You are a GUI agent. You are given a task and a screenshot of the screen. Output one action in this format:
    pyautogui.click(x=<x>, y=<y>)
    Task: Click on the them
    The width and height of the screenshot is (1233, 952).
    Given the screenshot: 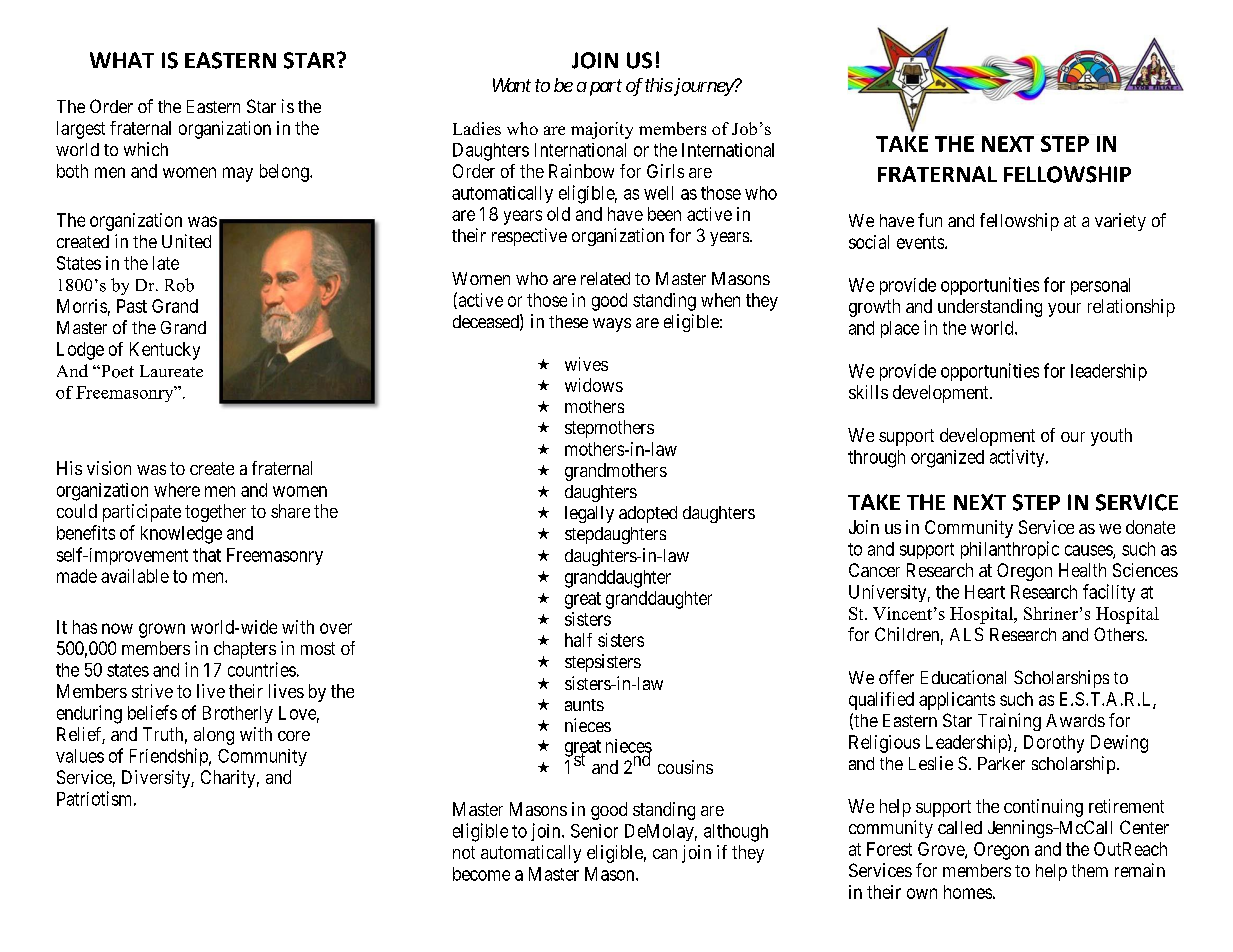 What is the action you would take?
    pyautogui.click(x=1090, y=870)
